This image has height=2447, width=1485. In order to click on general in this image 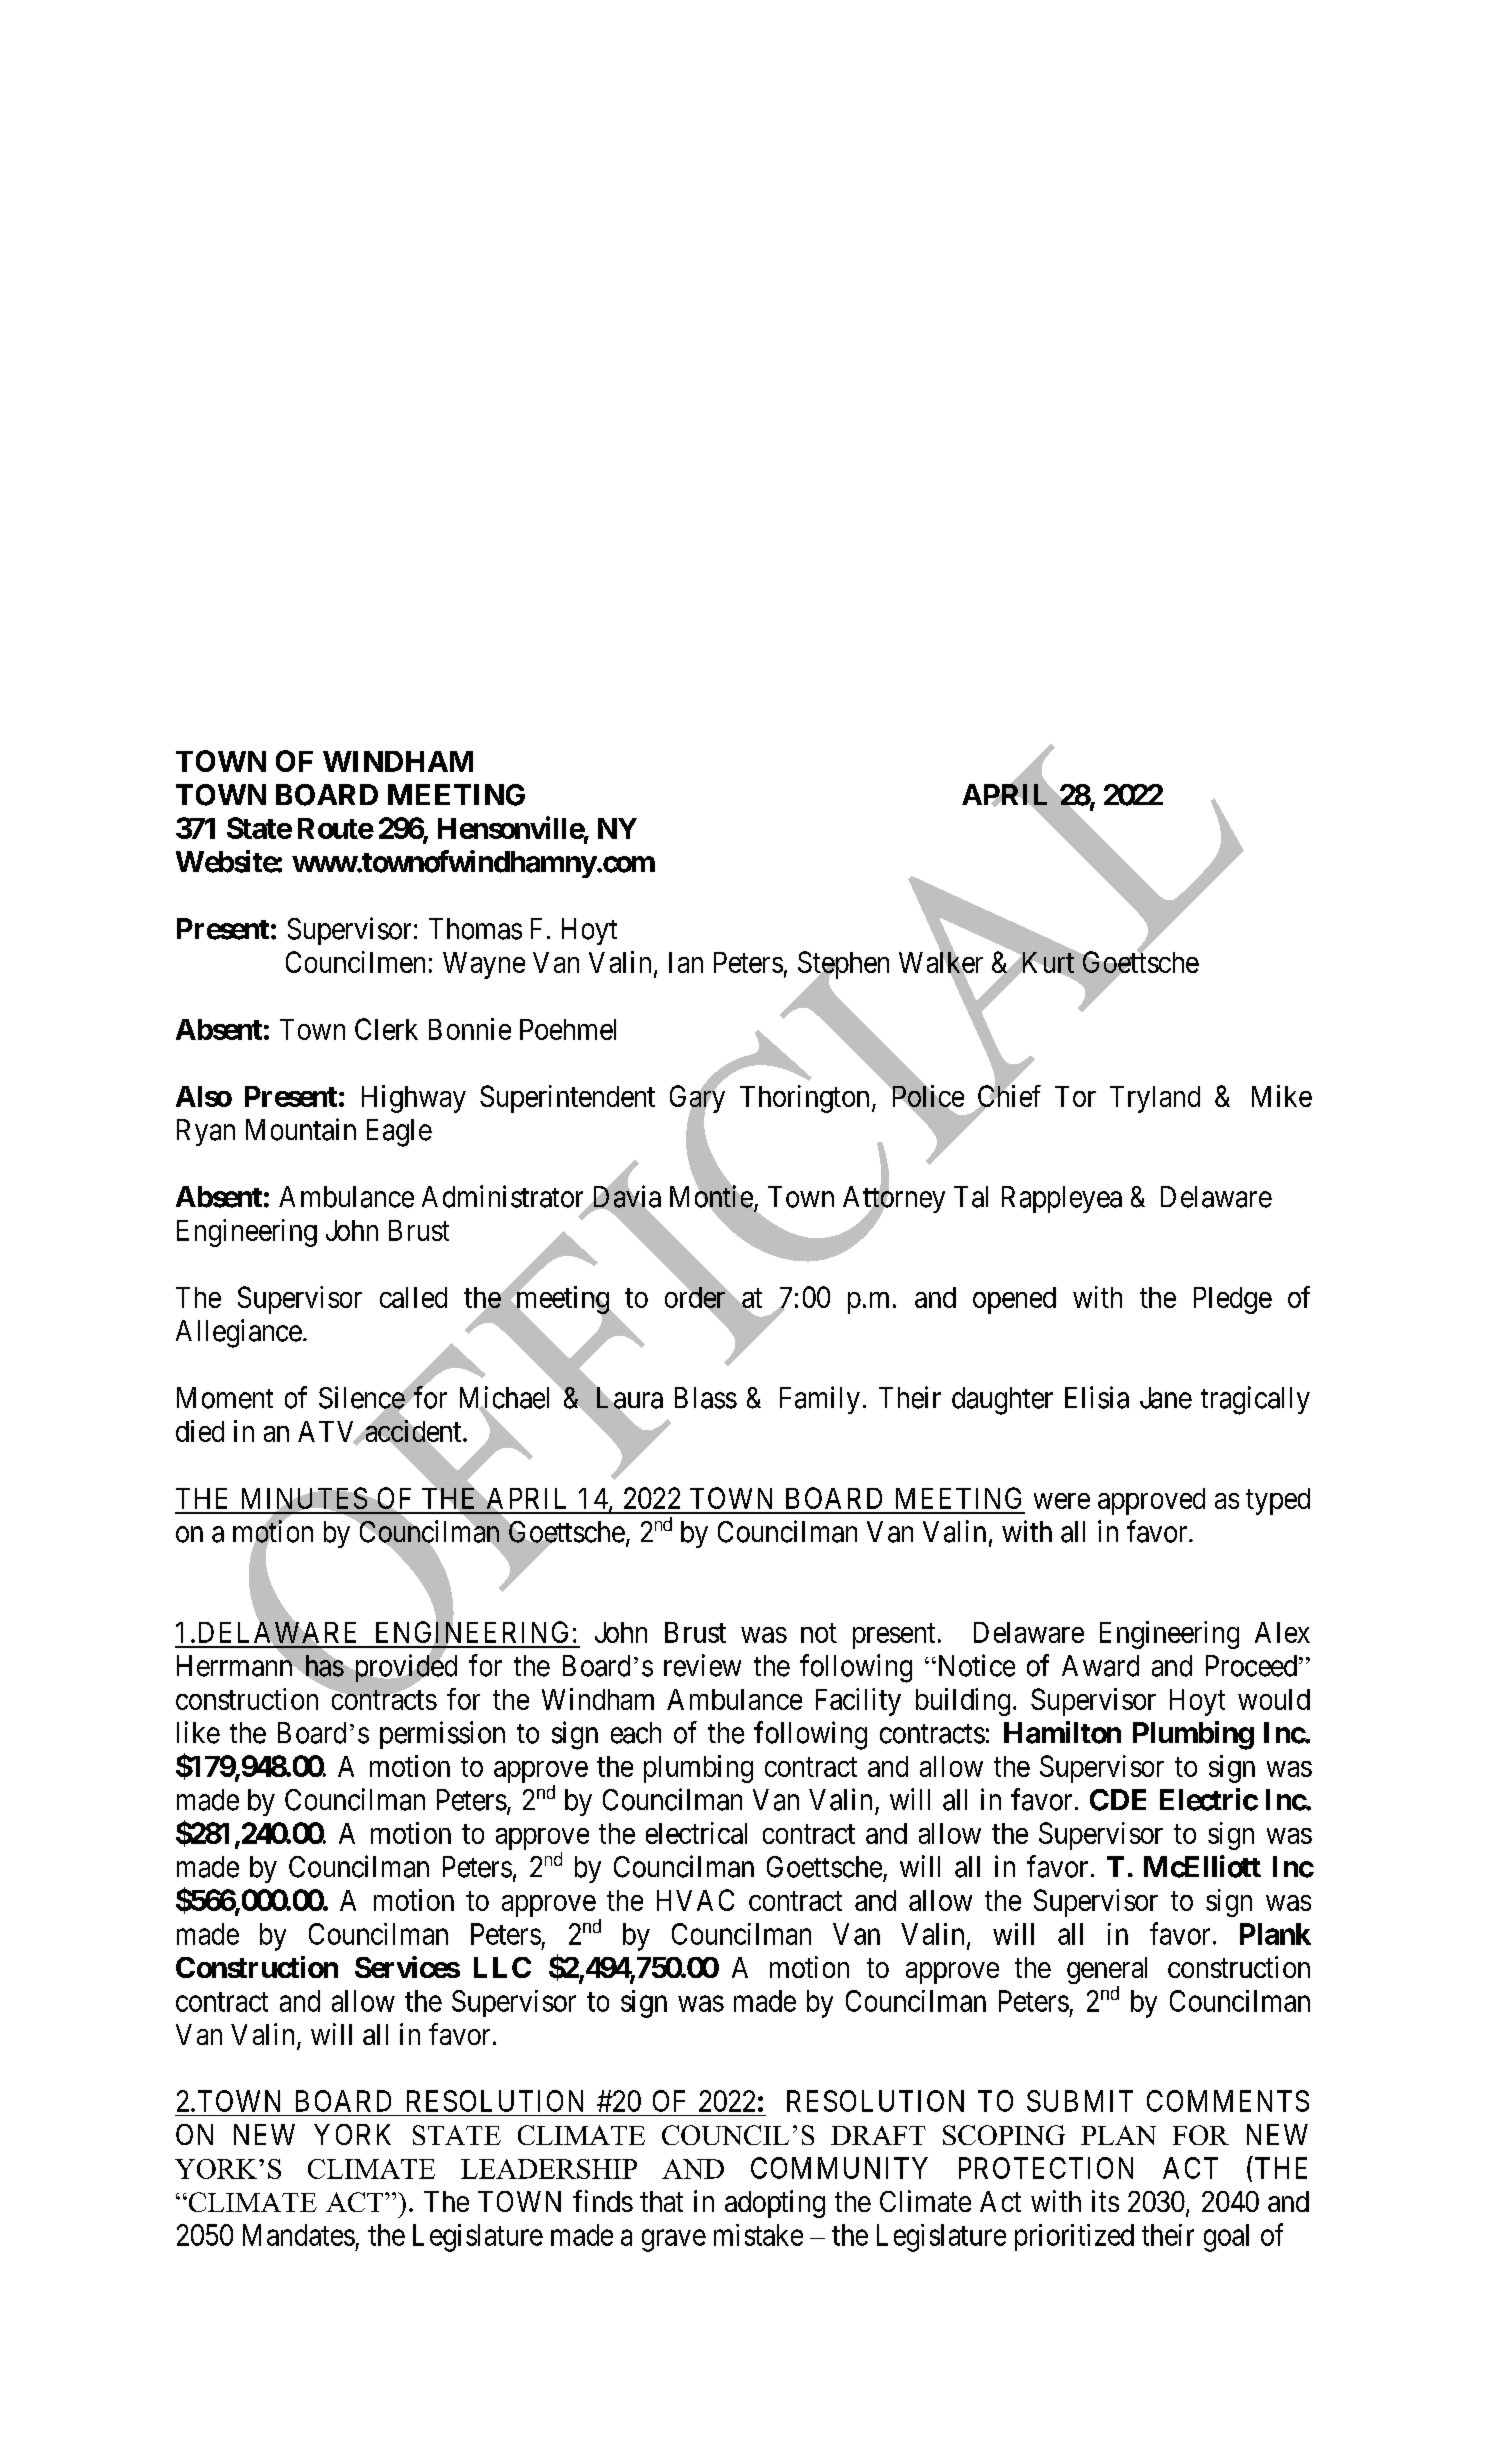, I will do `click(1107, 1972)`.
